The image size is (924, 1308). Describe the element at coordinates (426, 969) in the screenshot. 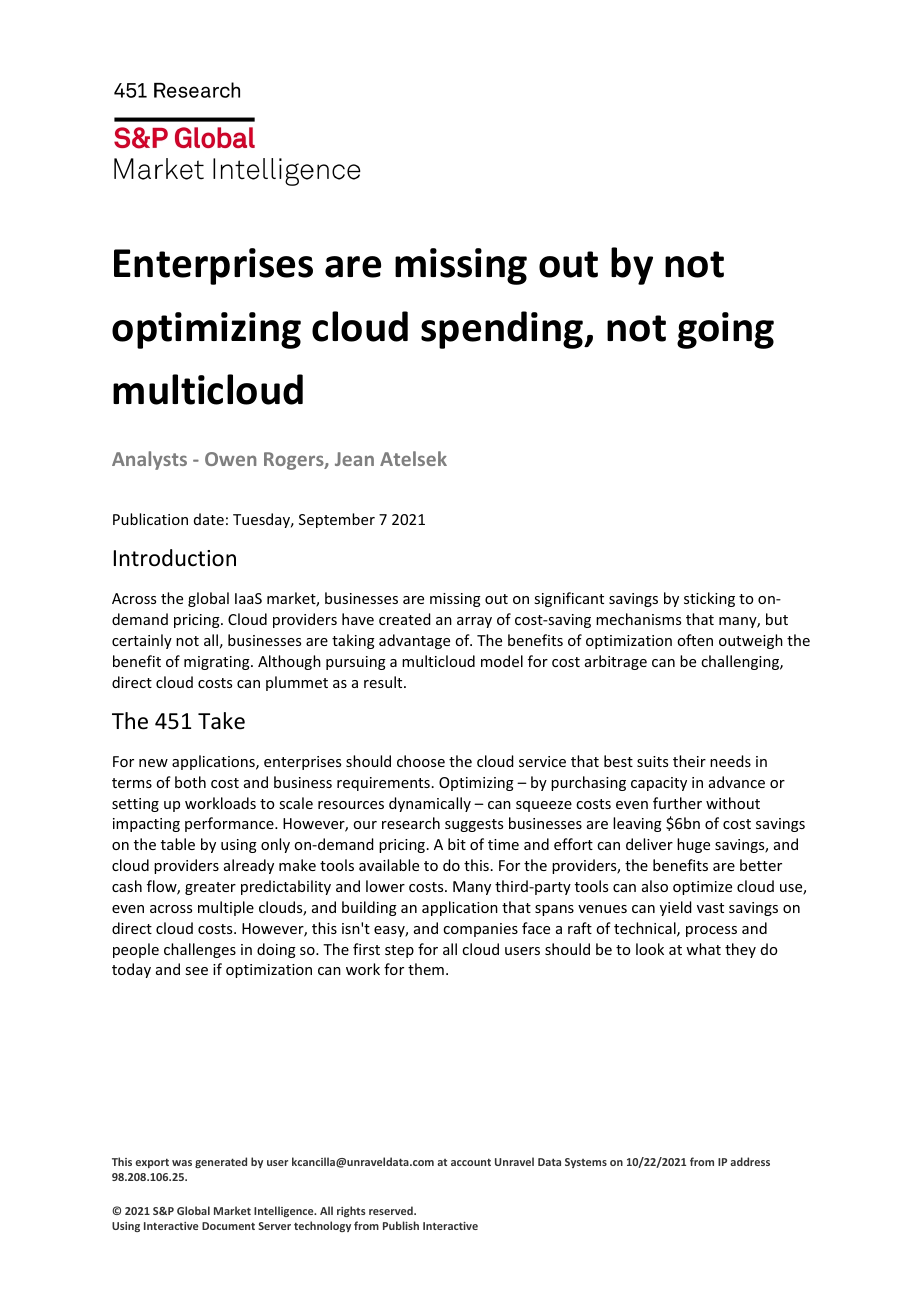

I see `them` at that location.
